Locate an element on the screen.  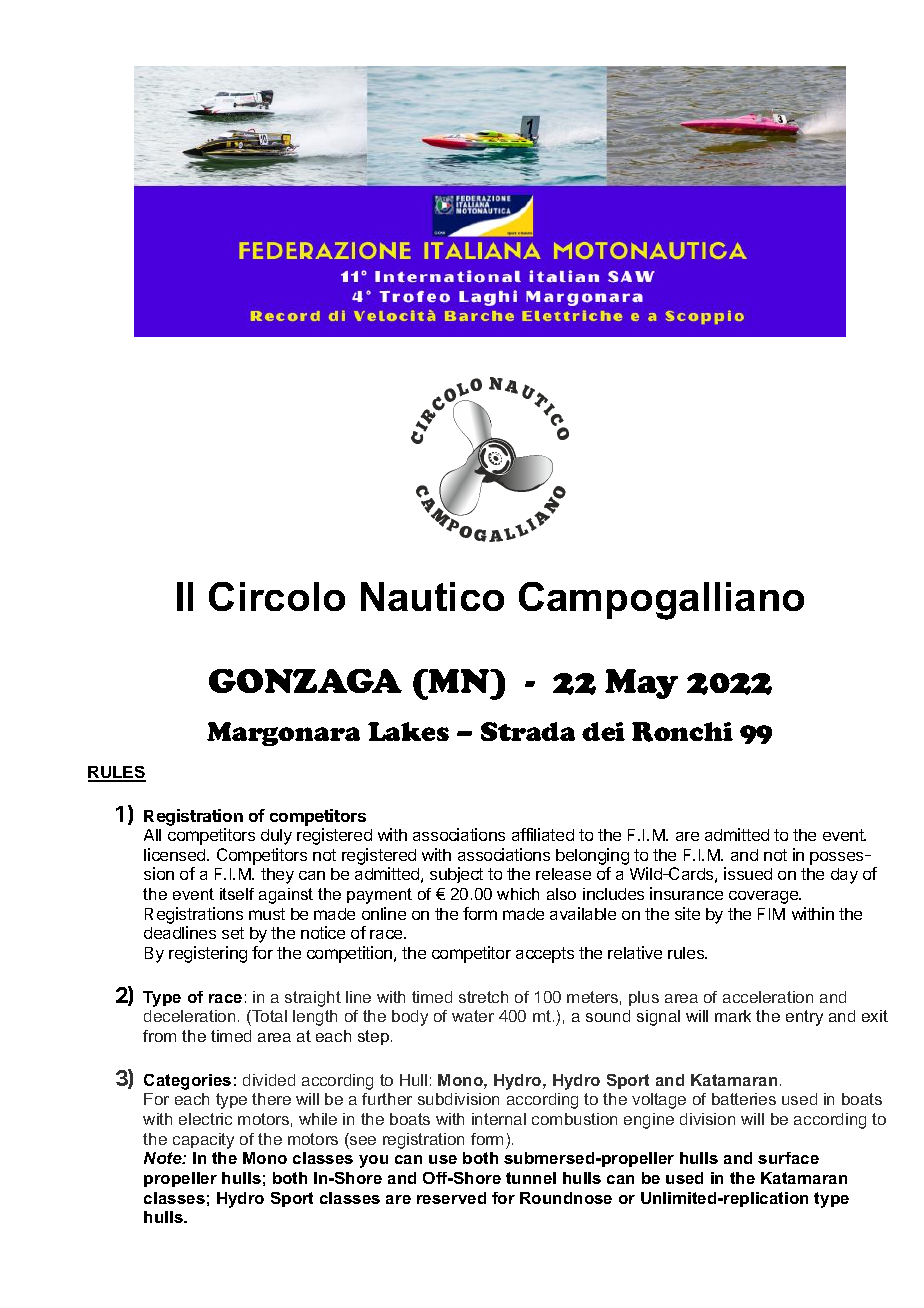
Strada is located at coordinates (528, 731).
